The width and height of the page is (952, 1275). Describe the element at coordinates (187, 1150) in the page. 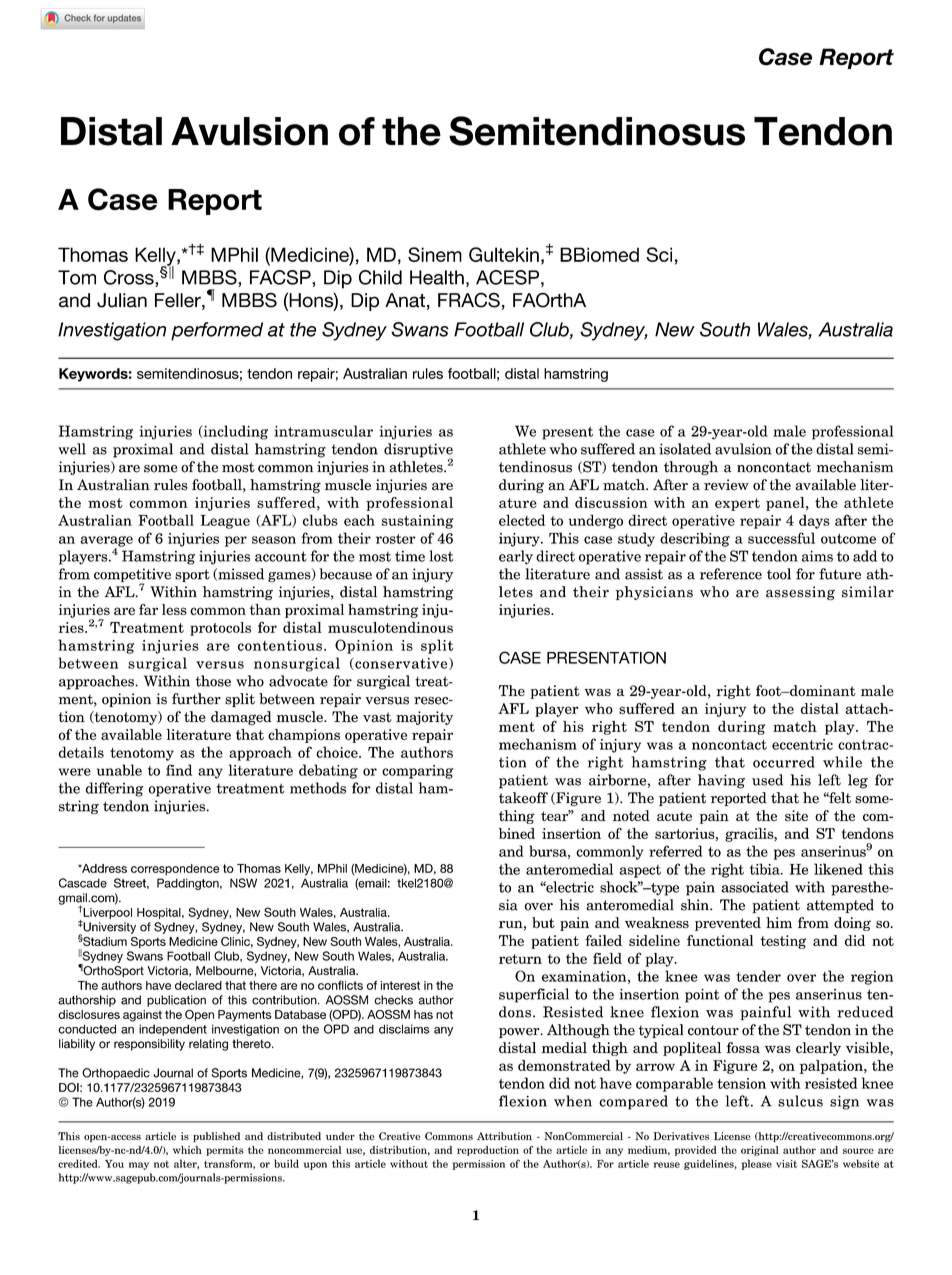

I see `which` at that location.
